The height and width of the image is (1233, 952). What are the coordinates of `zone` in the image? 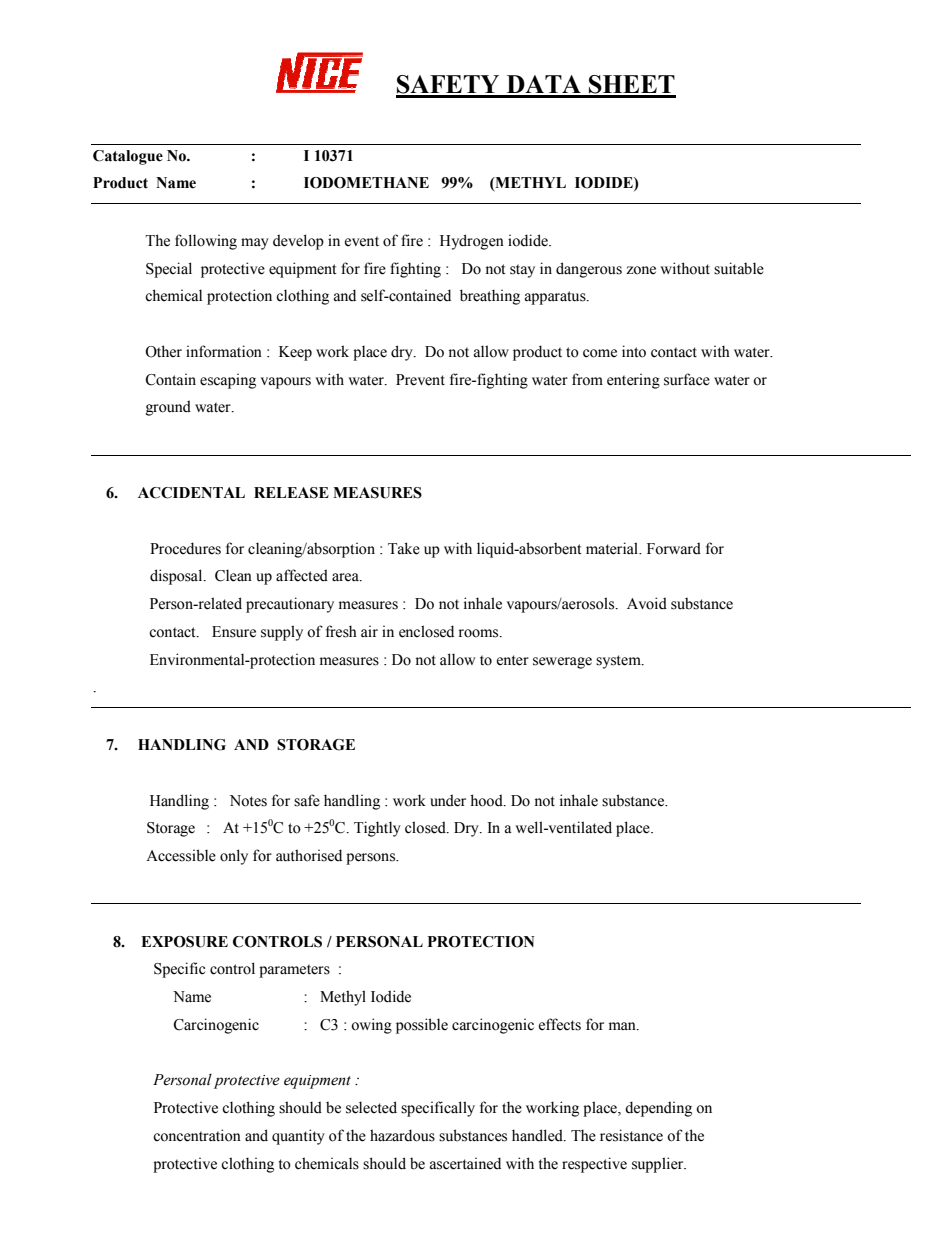 It's located at (641, 270).
